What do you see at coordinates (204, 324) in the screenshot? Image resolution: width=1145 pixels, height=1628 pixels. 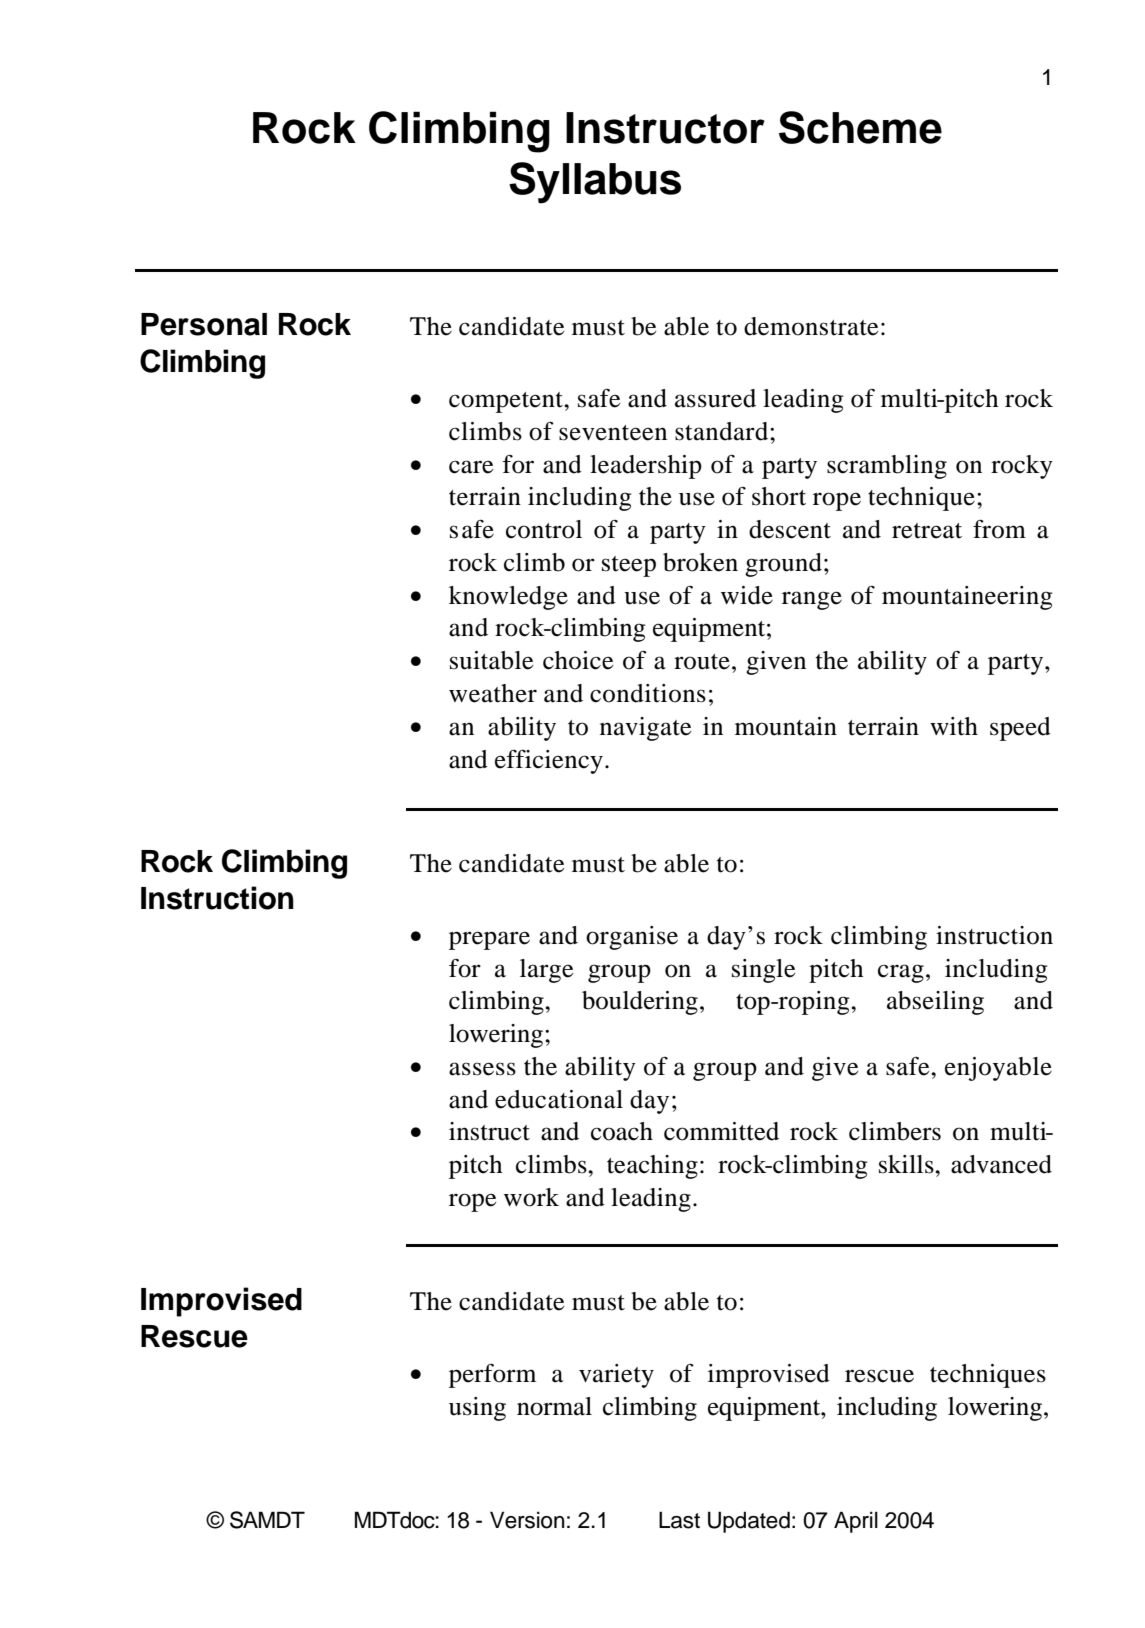 I see `Personal` at bounding box center [204, 324].
